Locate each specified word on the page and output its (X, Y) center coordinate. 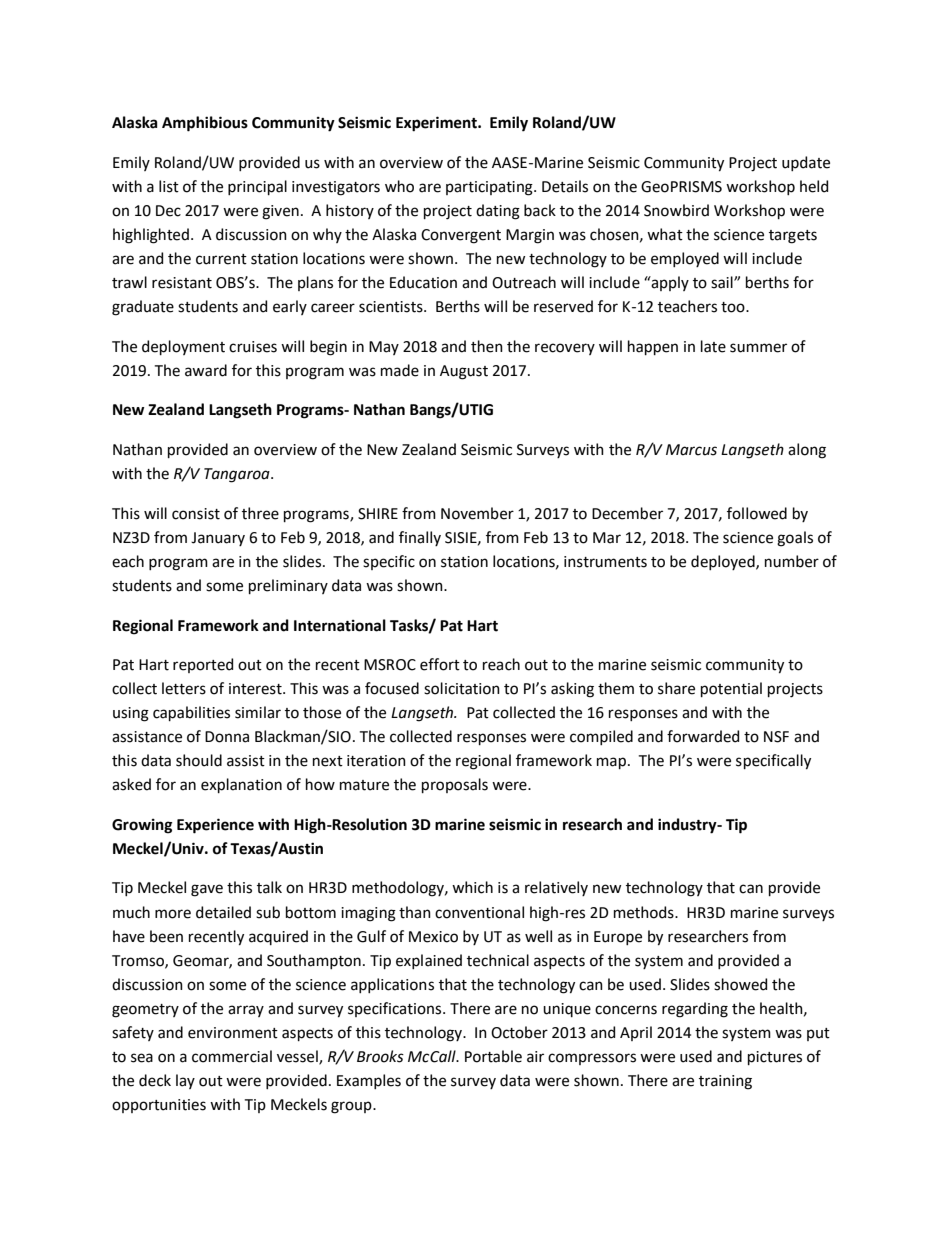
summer (758, 348)
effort (440, 664)
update (806, 163)
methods (645, 912)
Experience (215, 826)
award (206, 370)
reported (203, 665)
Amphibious (205, 124)
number (792, 561)
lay (185, 1081)
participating (490, 188)
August (464, 372)
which (472, 887)
